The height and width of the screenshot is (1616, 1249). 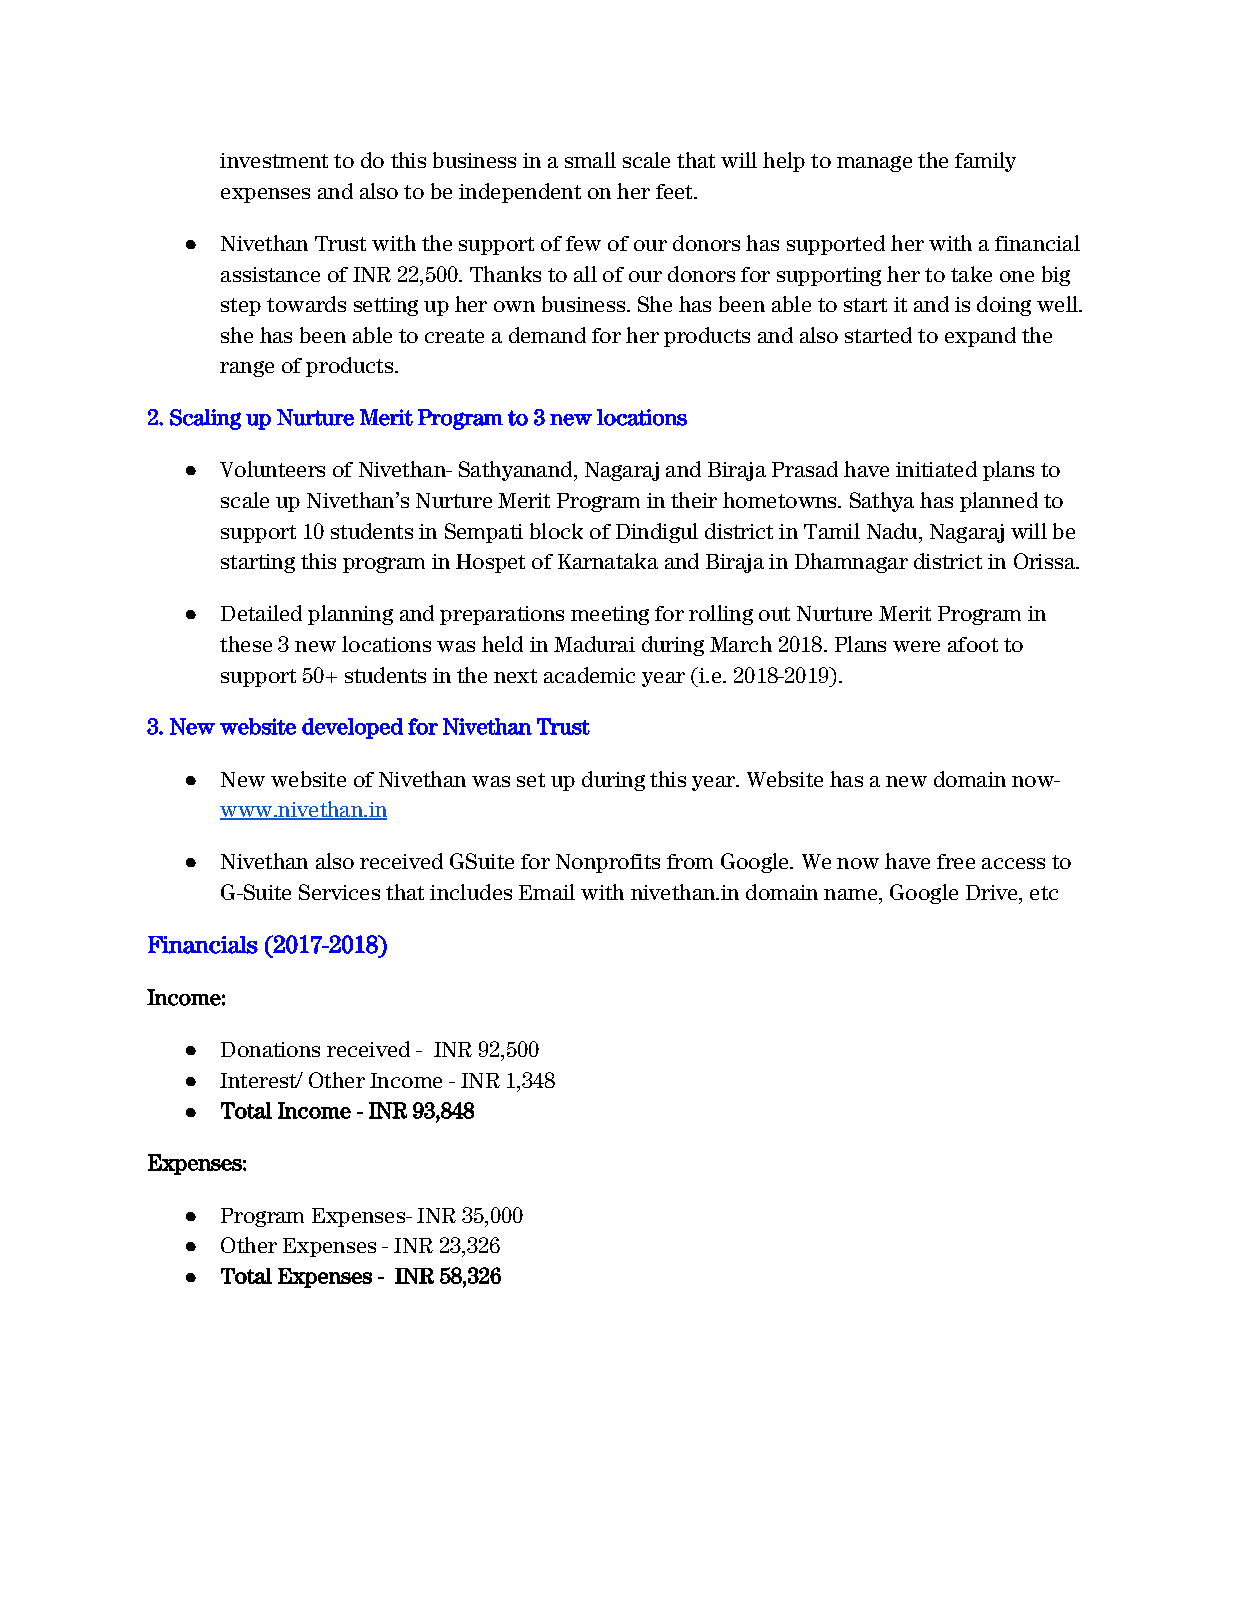 What do you see at coordinates (993, 892) in the screenshot?
I see `Drive` at bounding box center [993, 892].
